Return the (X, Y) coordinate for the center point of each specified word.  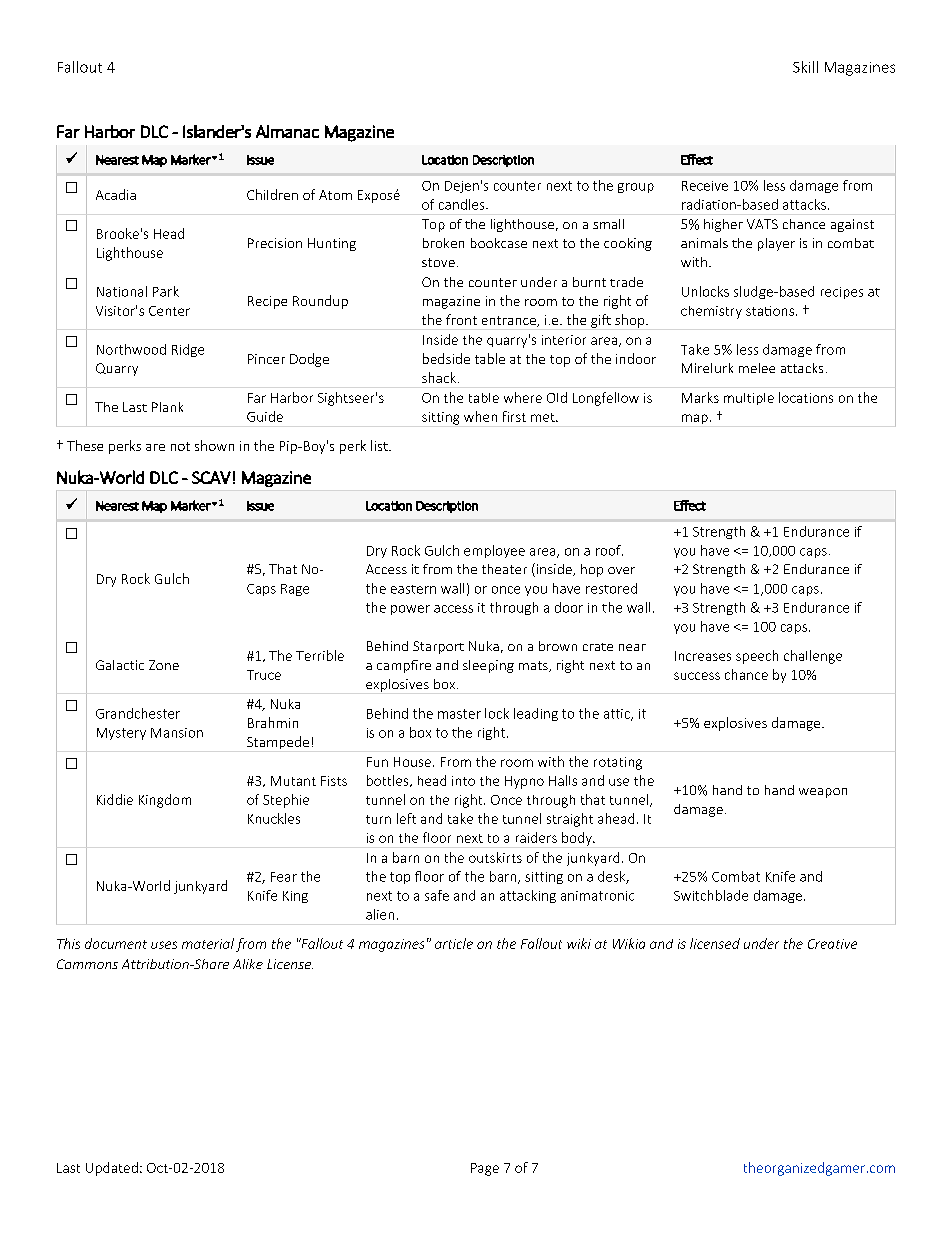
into (463, 781)
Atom (335, 195)
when (480, 416)
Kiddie (115, 799)
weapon (823, 793)
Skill (805, 67)
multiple (749, 399)
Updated (112, 1169)
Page (485, 1169)
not (180, 446)
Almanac (287, 131)
